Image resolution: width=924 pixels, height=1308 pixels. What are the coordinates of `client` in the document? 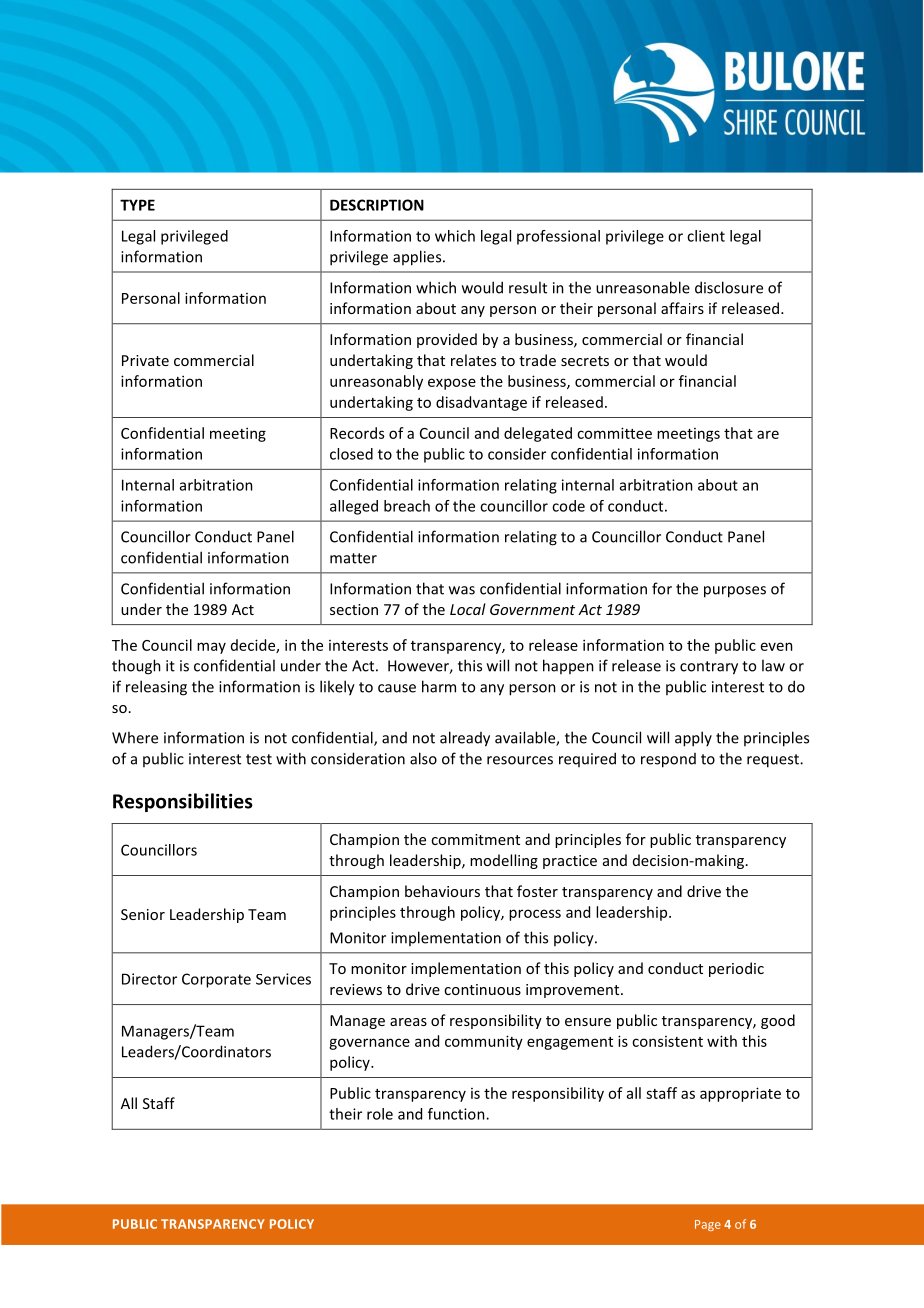 It's located at (706, 236).
